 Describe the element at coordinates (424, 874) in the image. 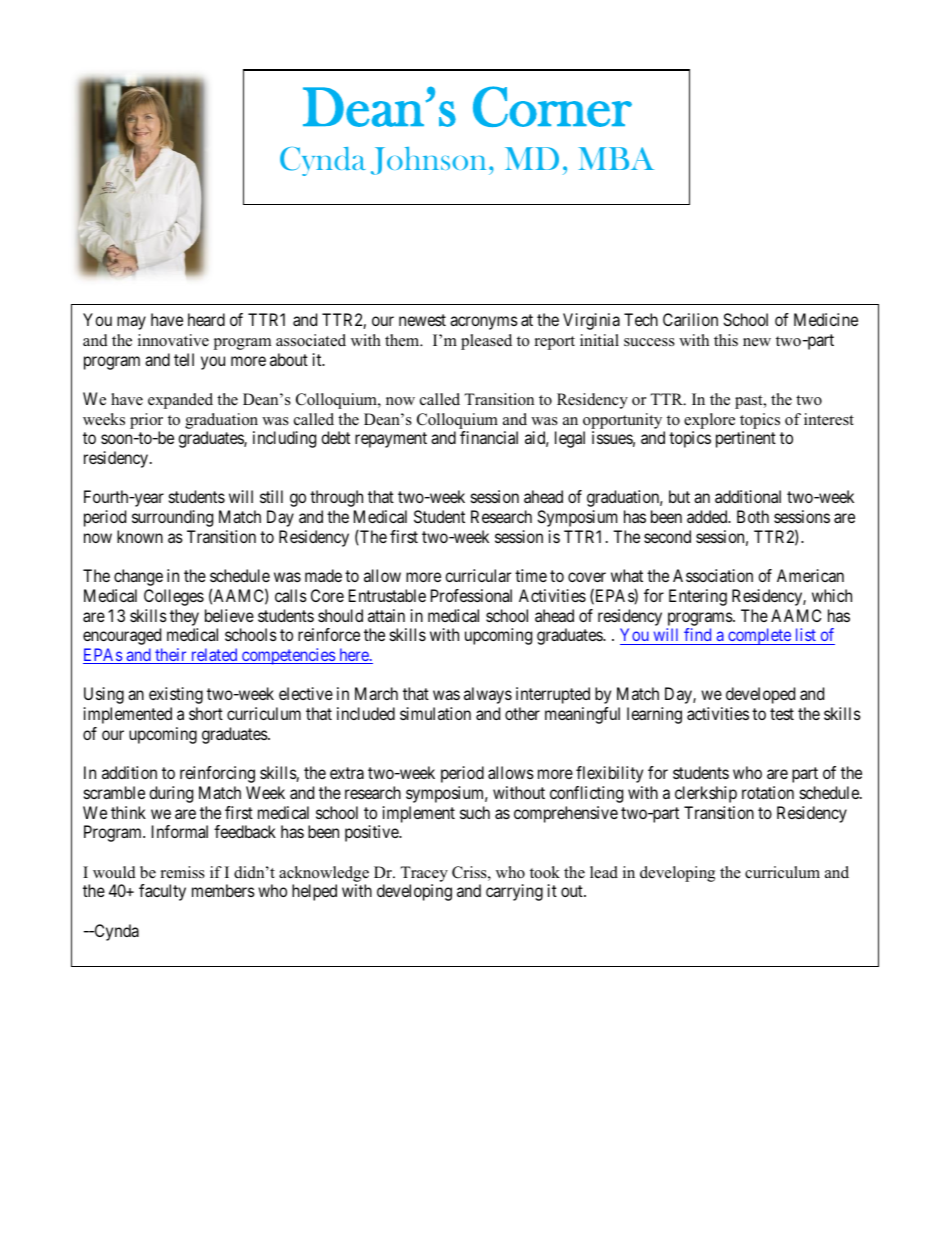

I see `Tracey` at that location.
